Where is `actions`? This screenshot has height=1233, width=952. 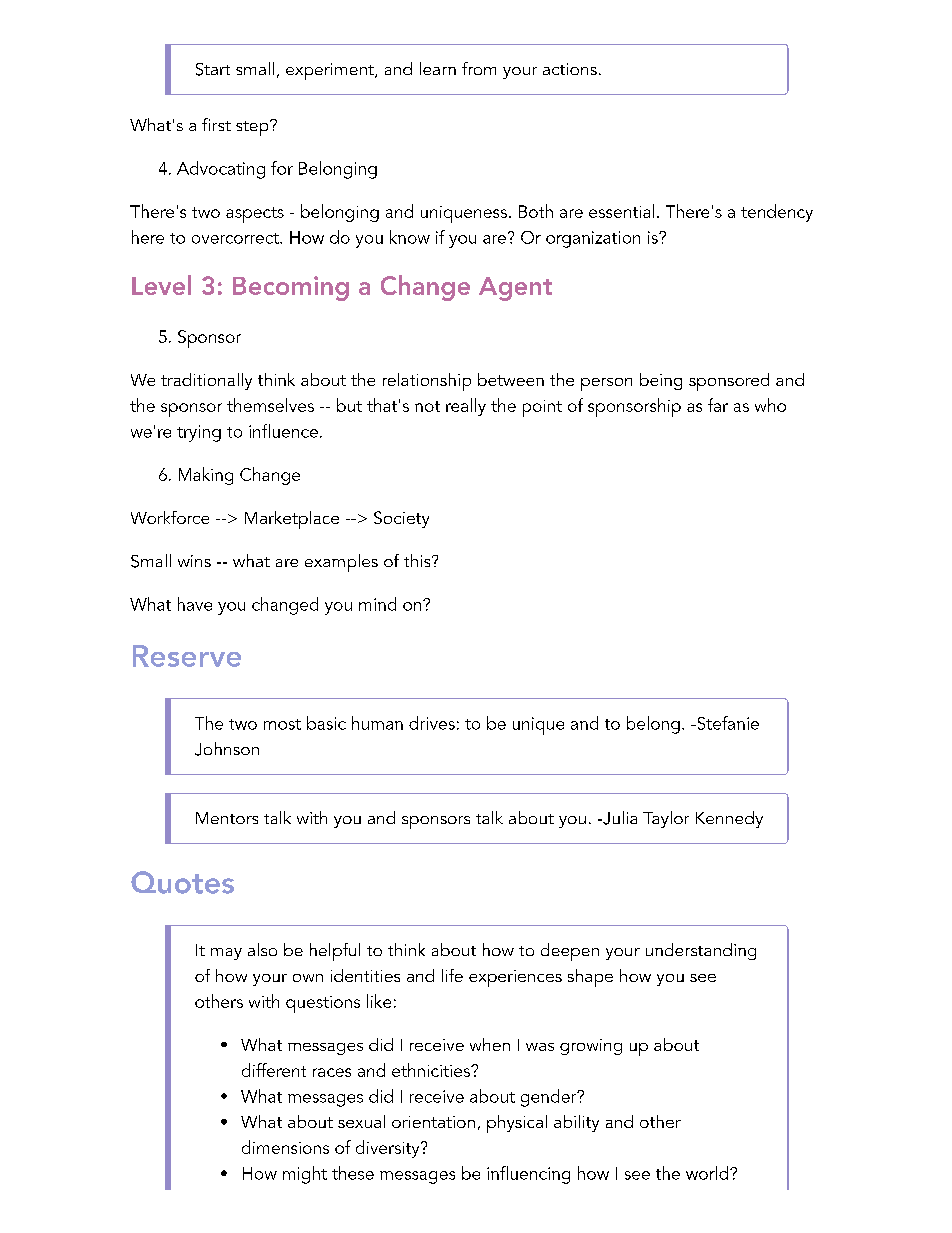
actions is located at coordinates (570, 69).
